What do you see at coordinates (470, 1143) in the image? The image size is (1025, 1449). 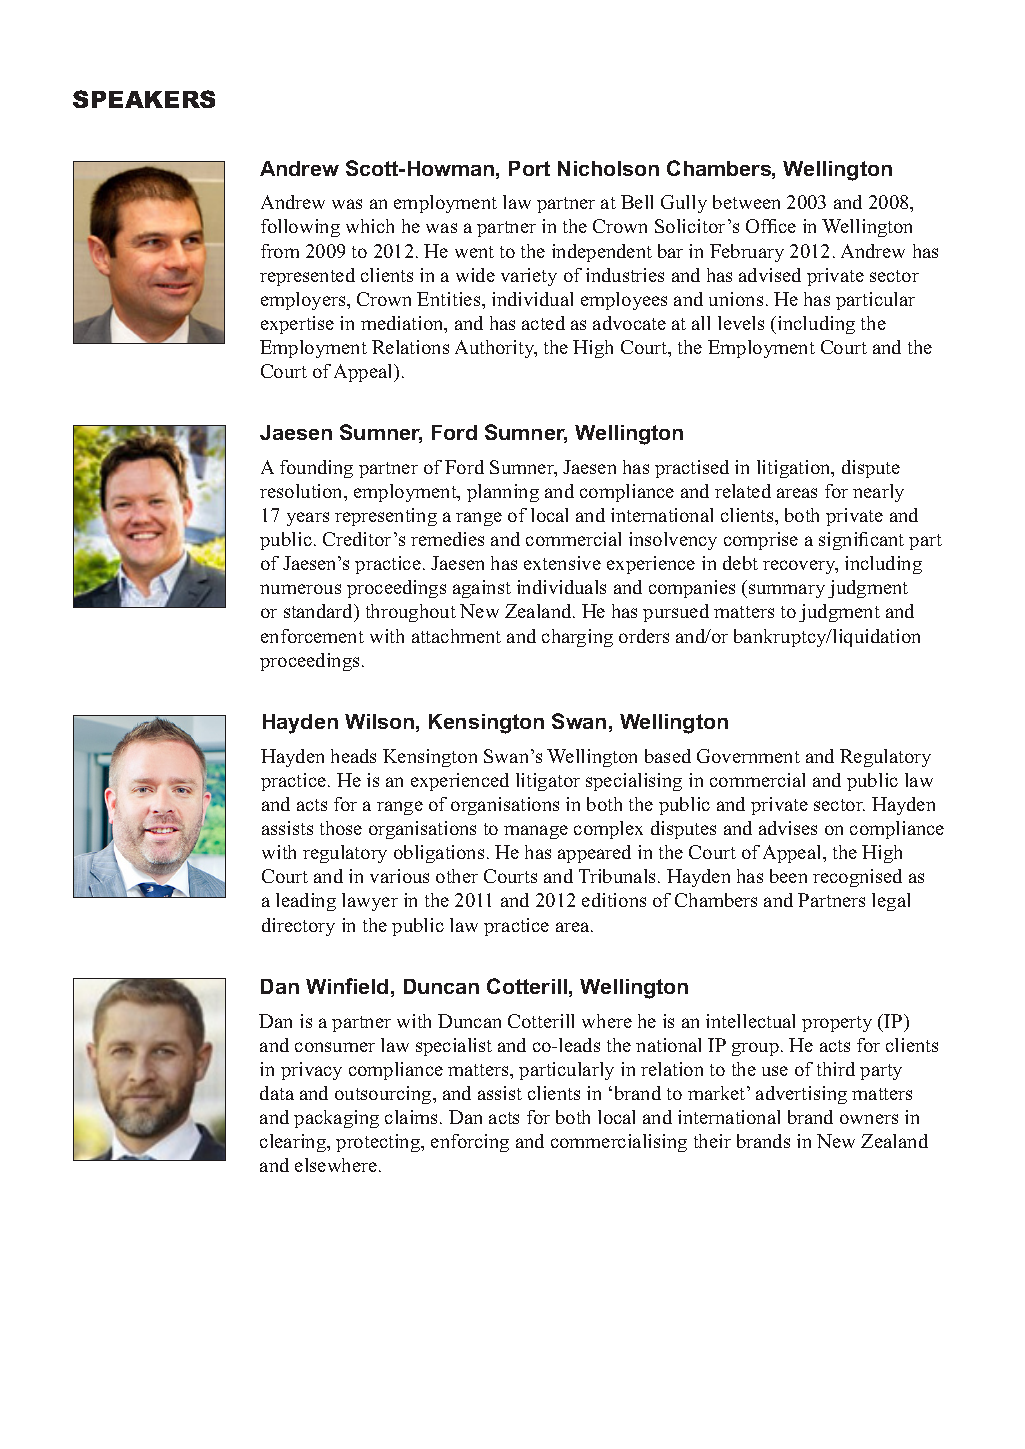 I see `enforcing` at bounding box center [470, 1143].
